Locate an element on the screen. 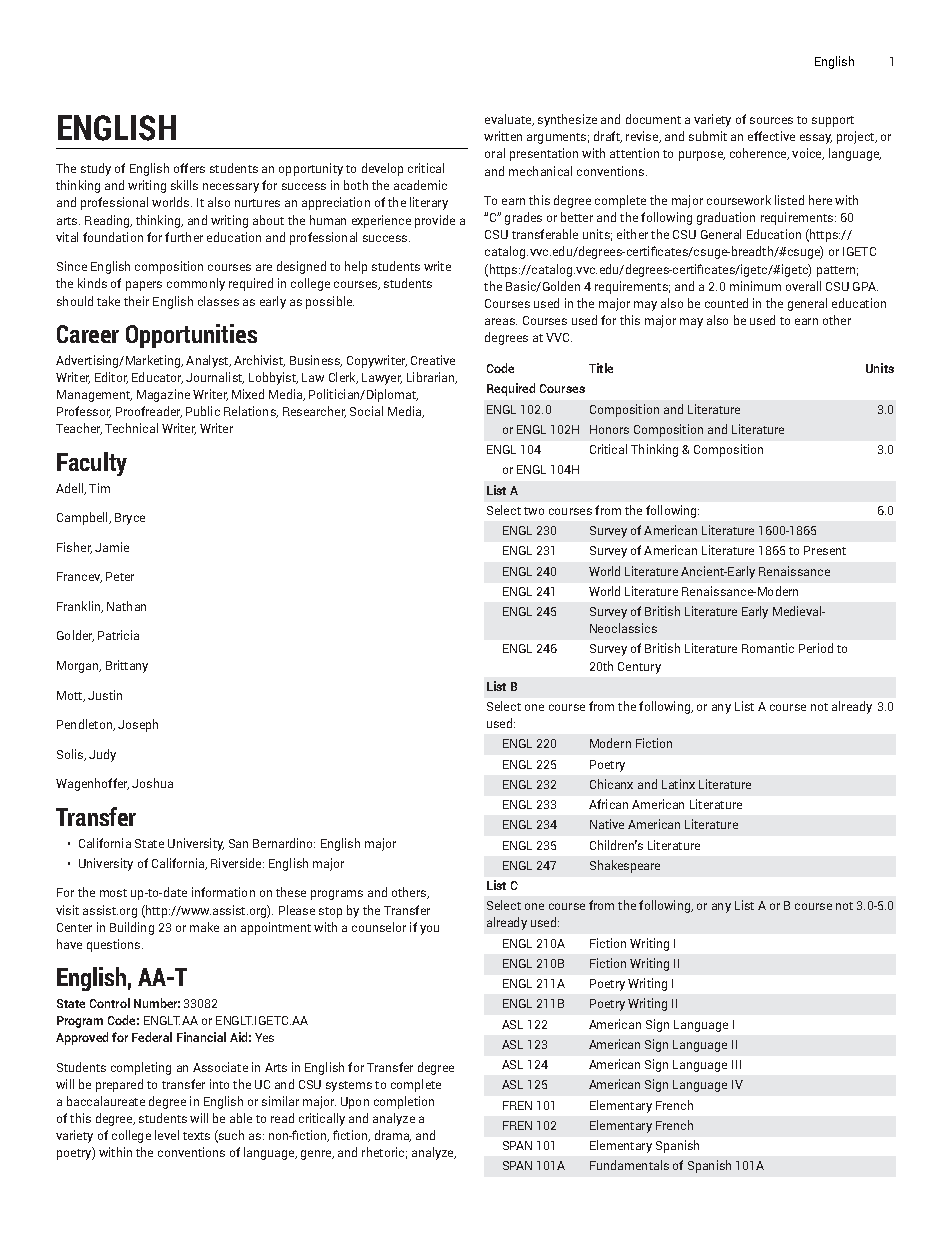  effective is located at coordinates (771, 136).
